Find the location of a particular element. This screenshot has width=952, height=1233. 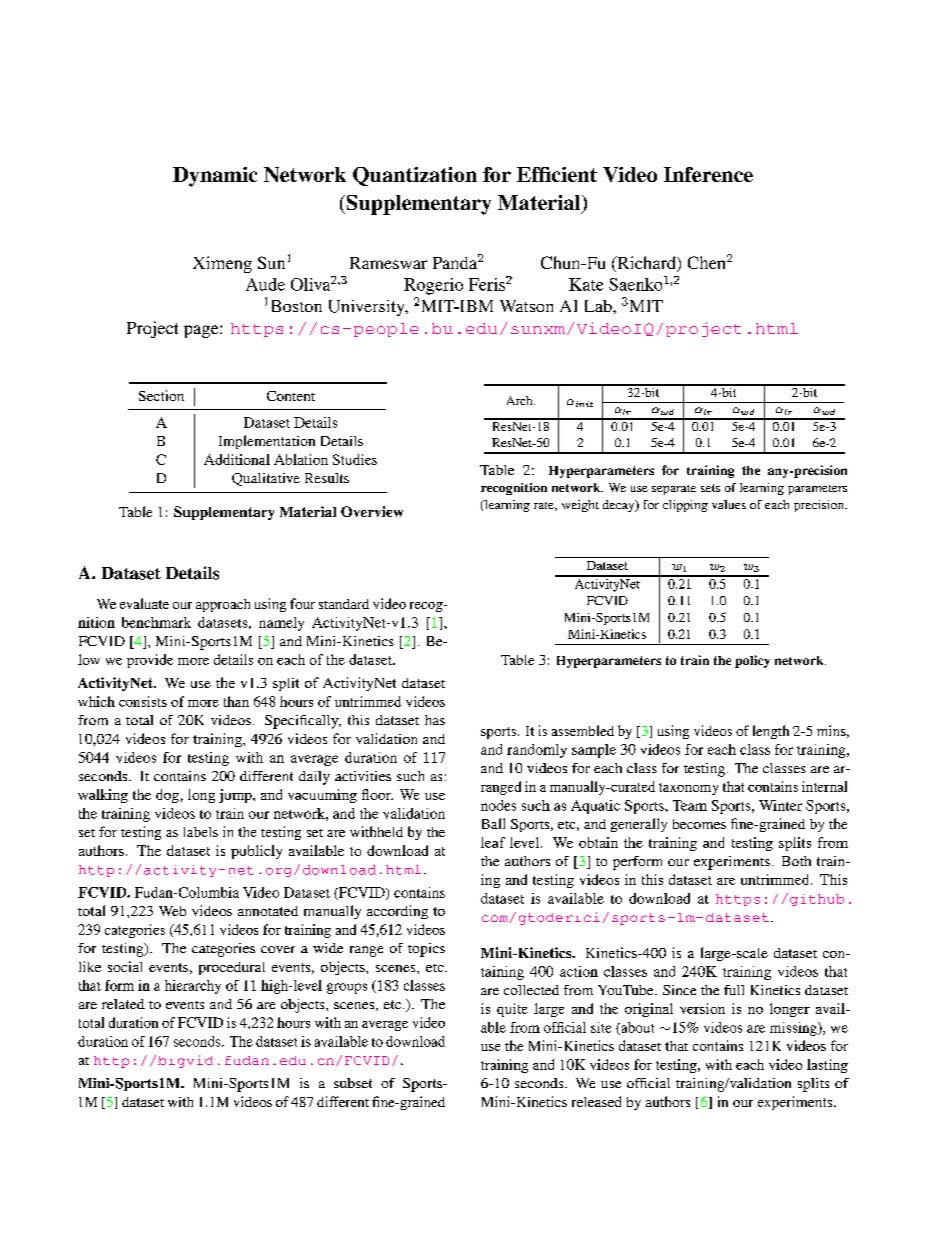

Inference is located at coordinates (708, 174).
